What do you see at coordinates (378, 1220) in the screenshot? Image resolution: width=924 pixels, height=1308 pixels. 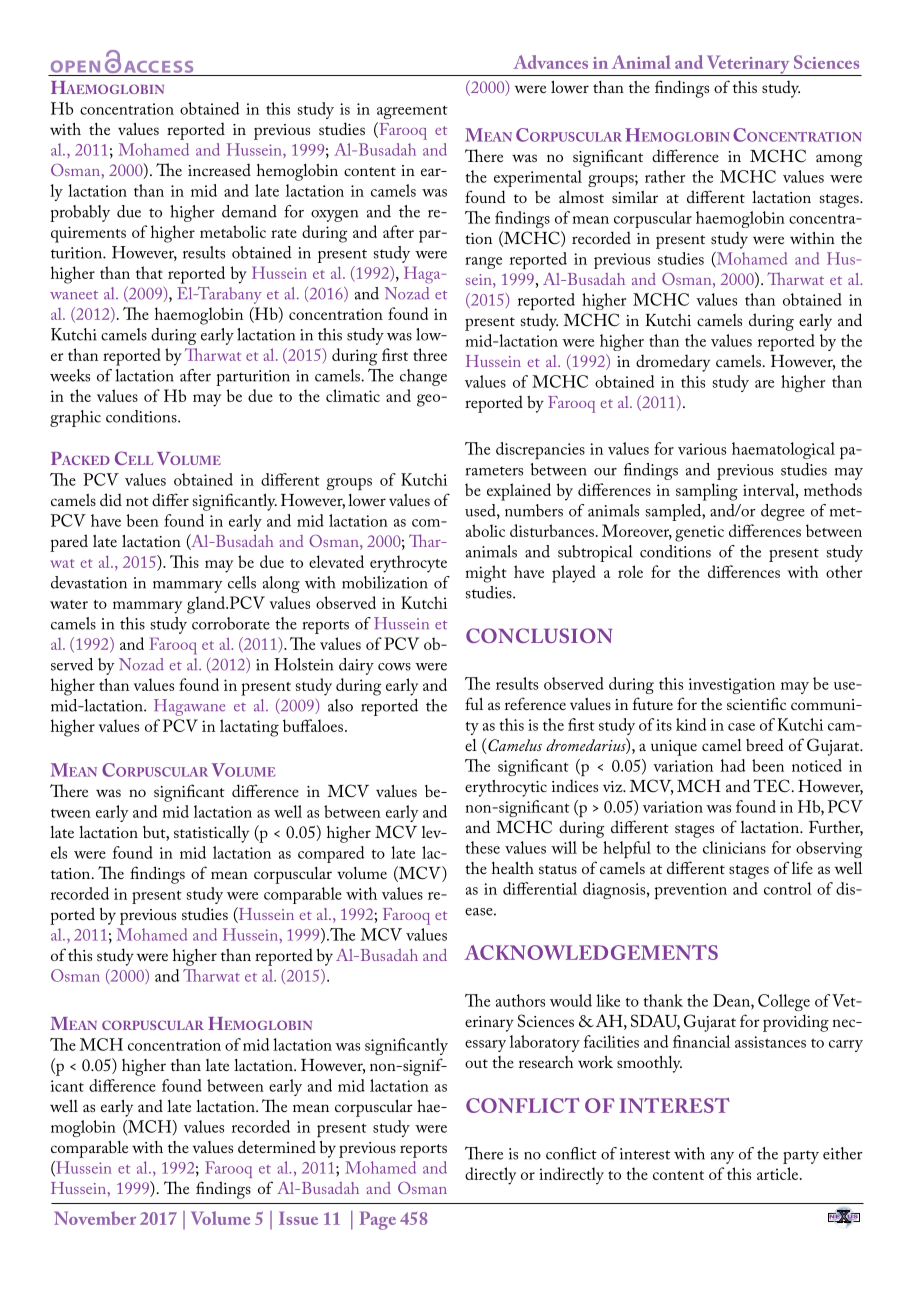 I see `Page` at bounding box center [378, 1220].
